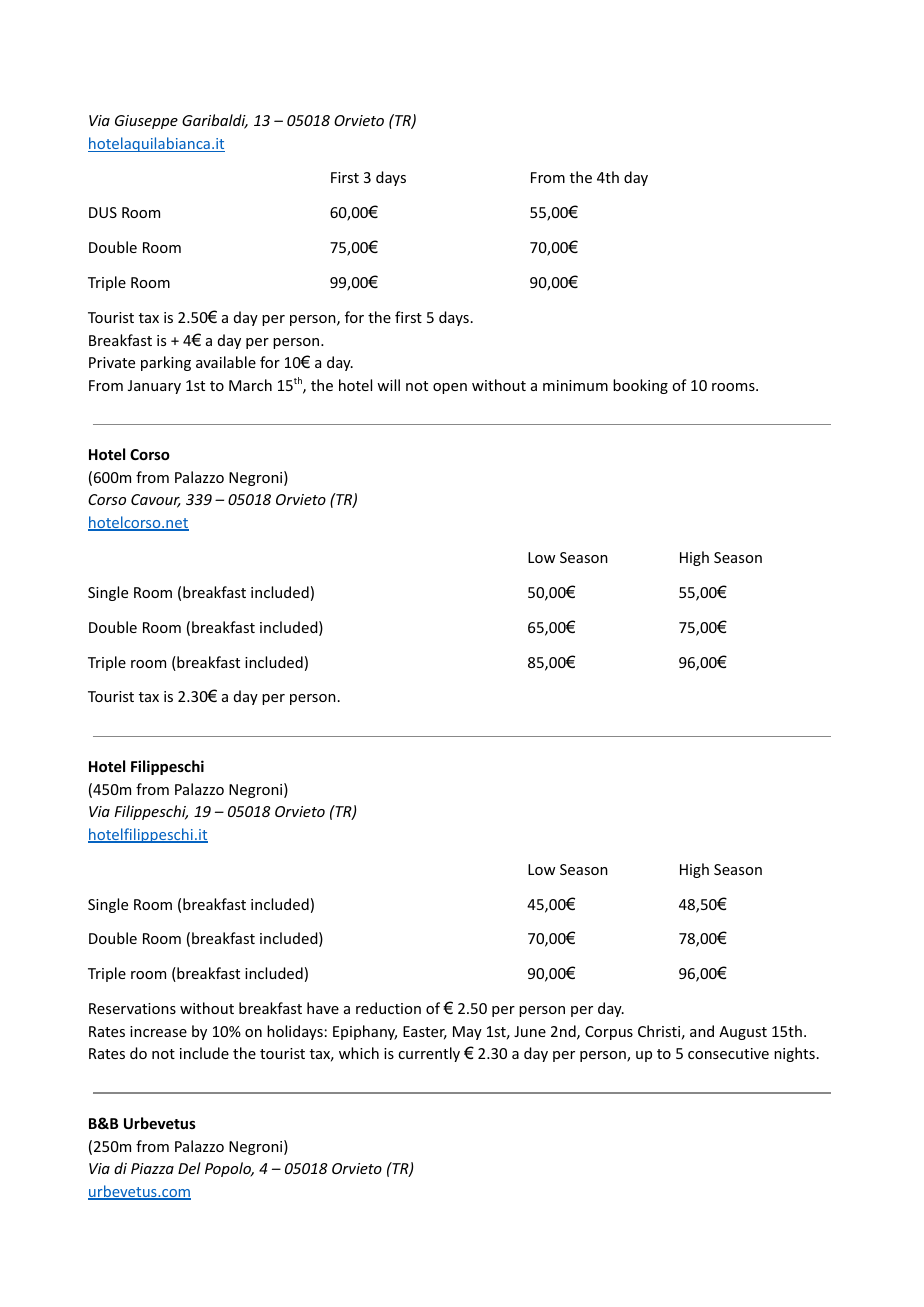 The image size is (924, 1307). Describe the element at coordinates (640, 386) in the screenshot. I see `booking` at that location.
